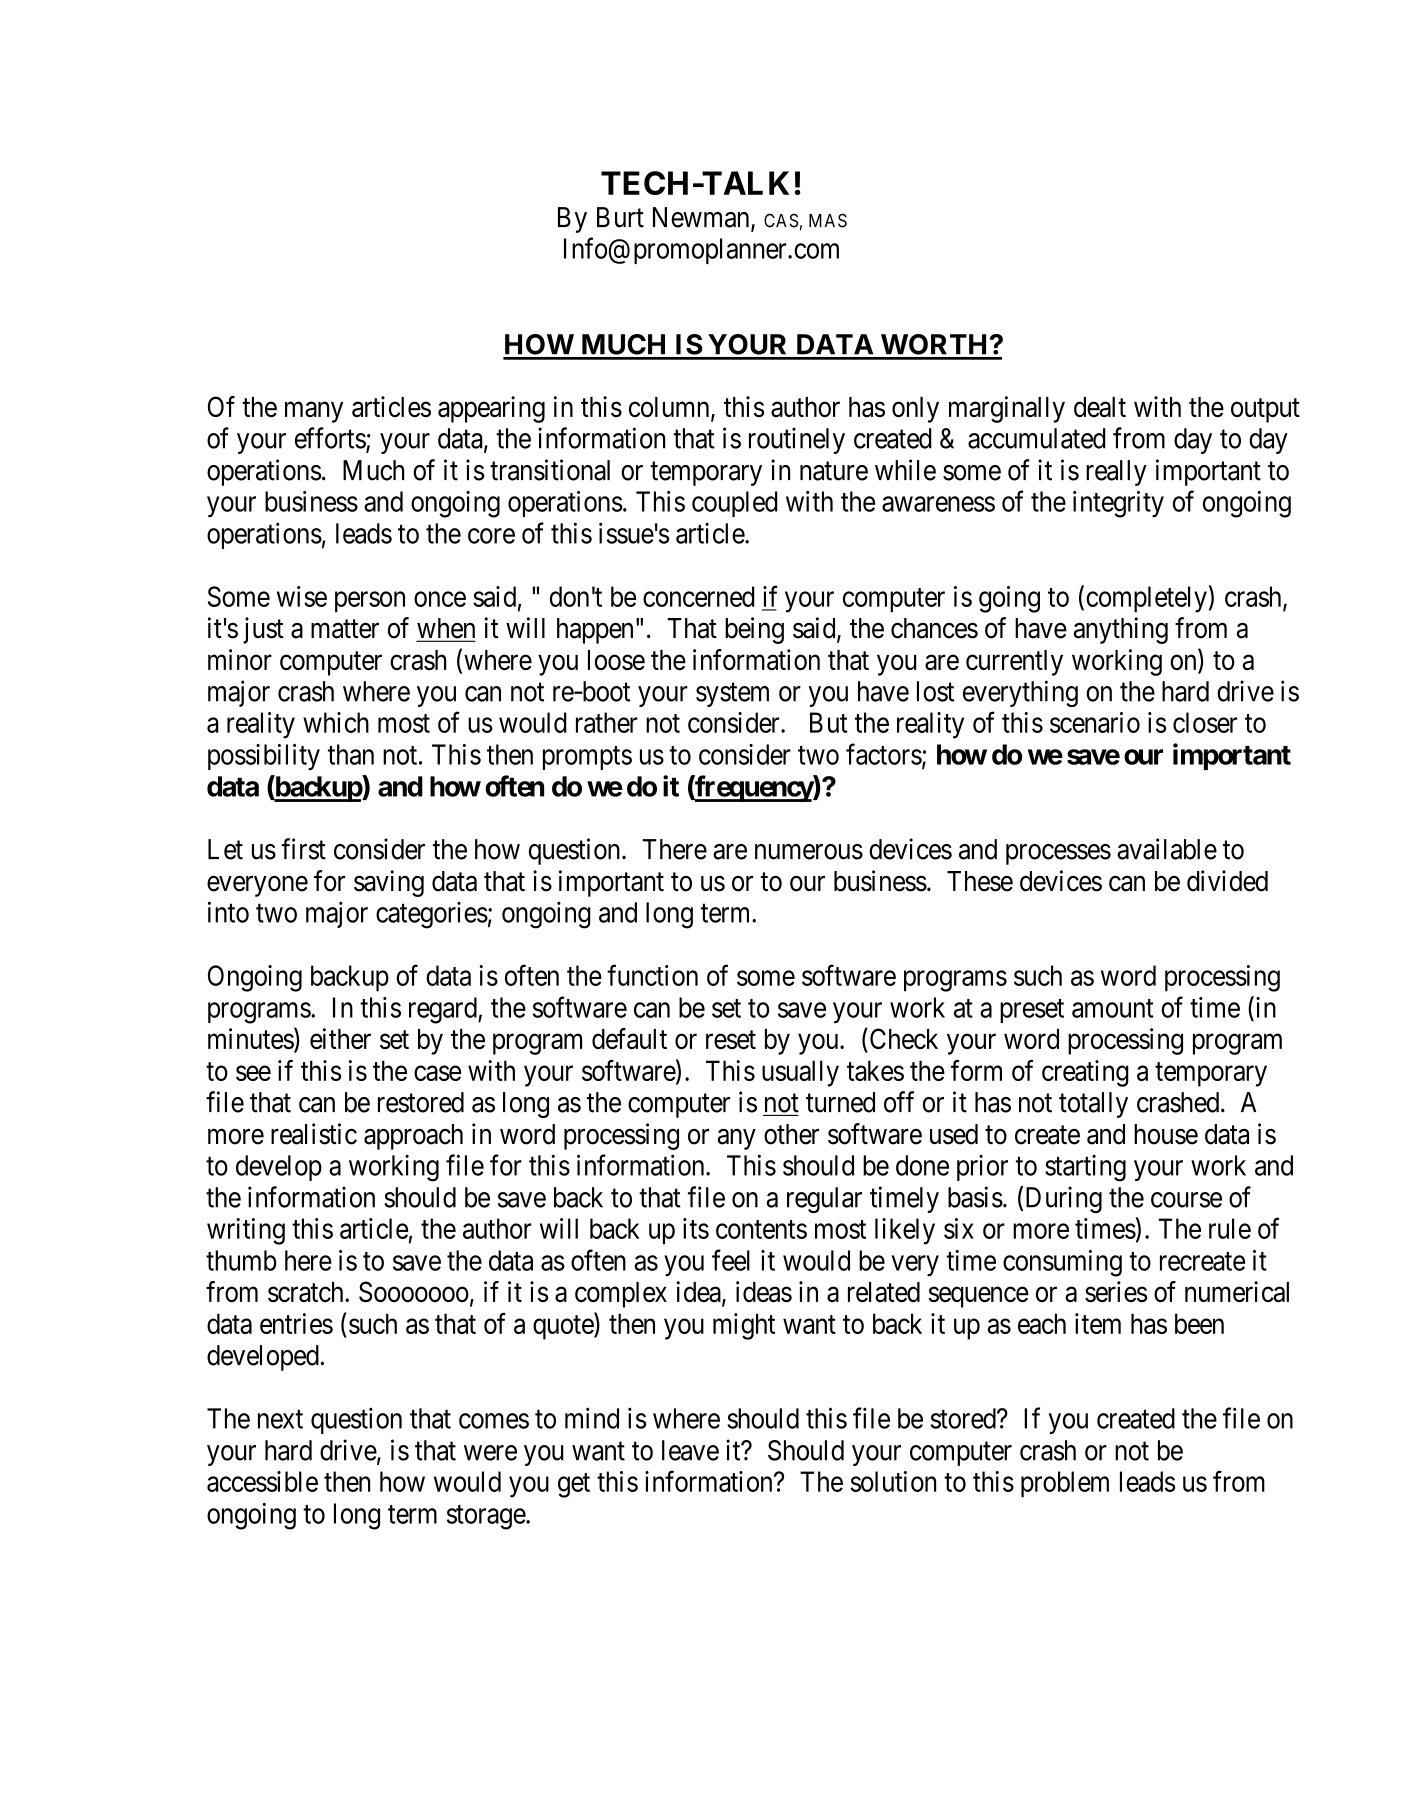 This screenshot has height=1815, width=1403. Describe the element at coordinates (702, 218) in the screenshot. I see `Newman` at that location.
